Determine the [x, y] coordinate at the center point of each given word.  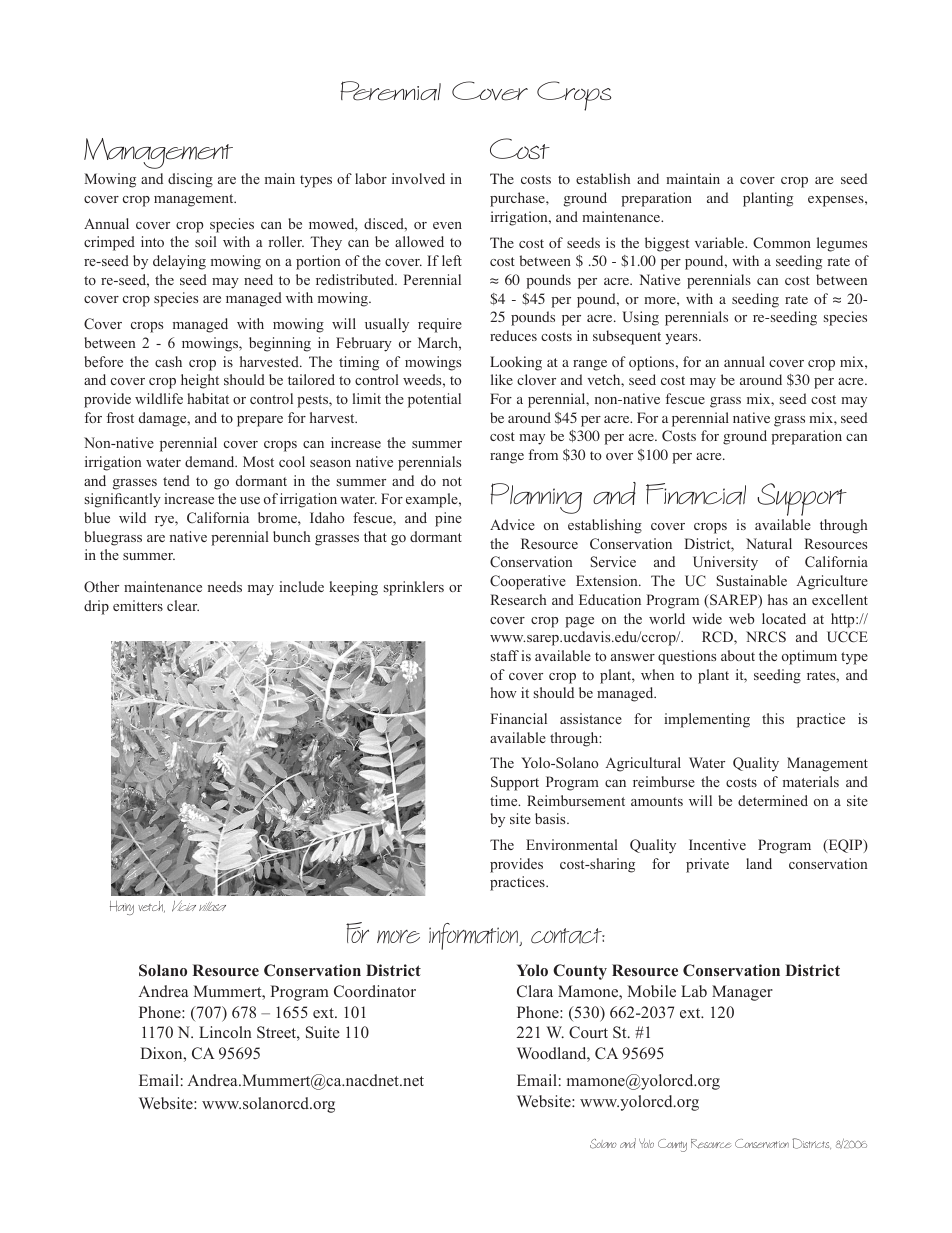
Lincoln [225, 1032]
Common [782, 243]
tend [176, 480]
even [447, 225]
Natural [769, 543]
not [452, 481]
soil [206, 241]
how [503, 692]
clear [183, 605]
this [773, 718]
